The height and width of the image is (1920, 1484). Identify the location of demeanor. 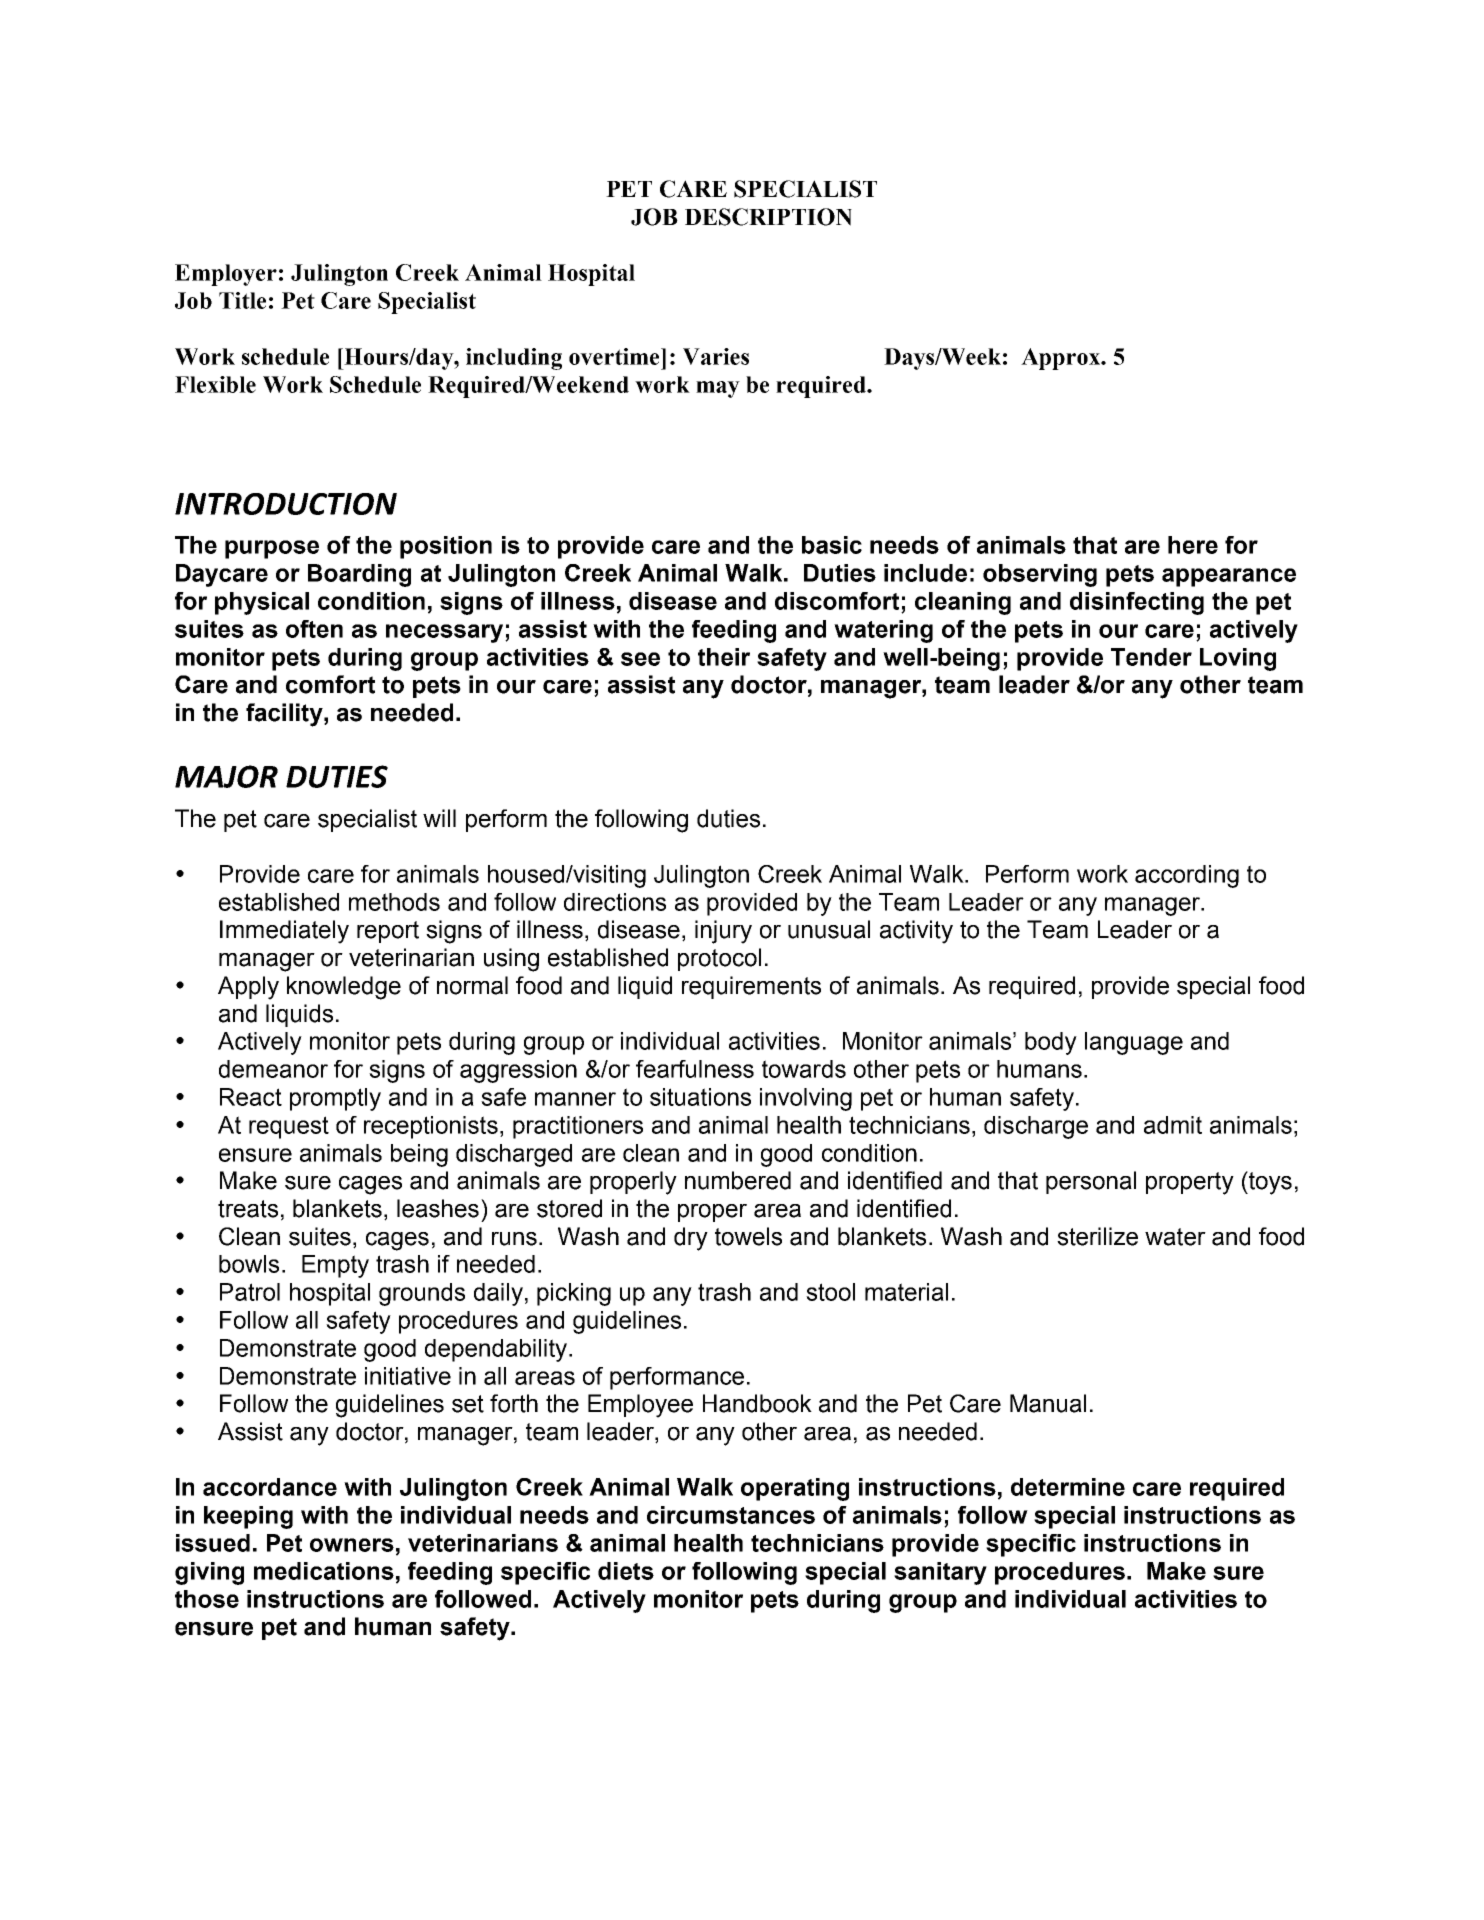
(273, 1069).
